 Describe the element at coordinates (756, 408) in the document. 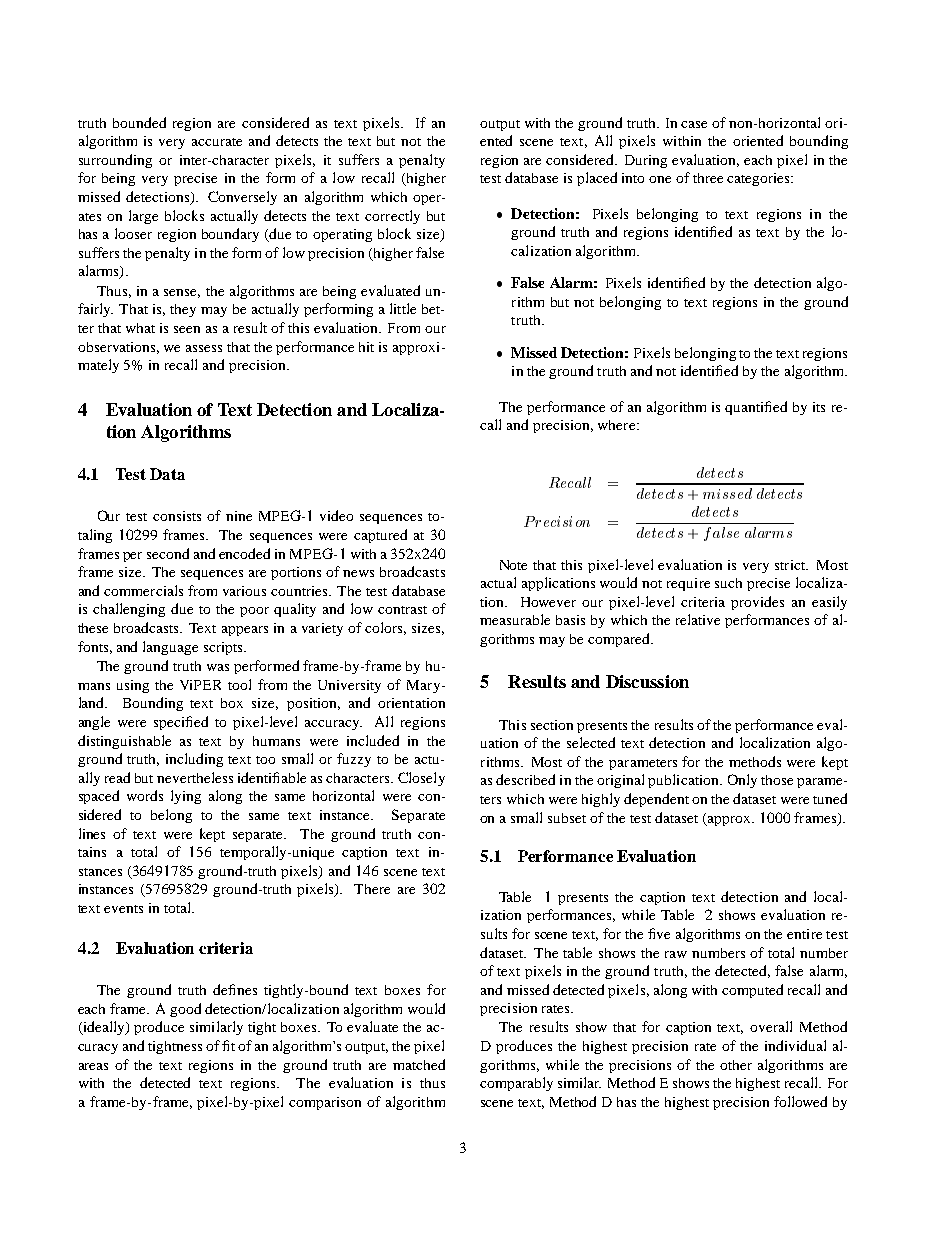

I see `quantified` at that location.
